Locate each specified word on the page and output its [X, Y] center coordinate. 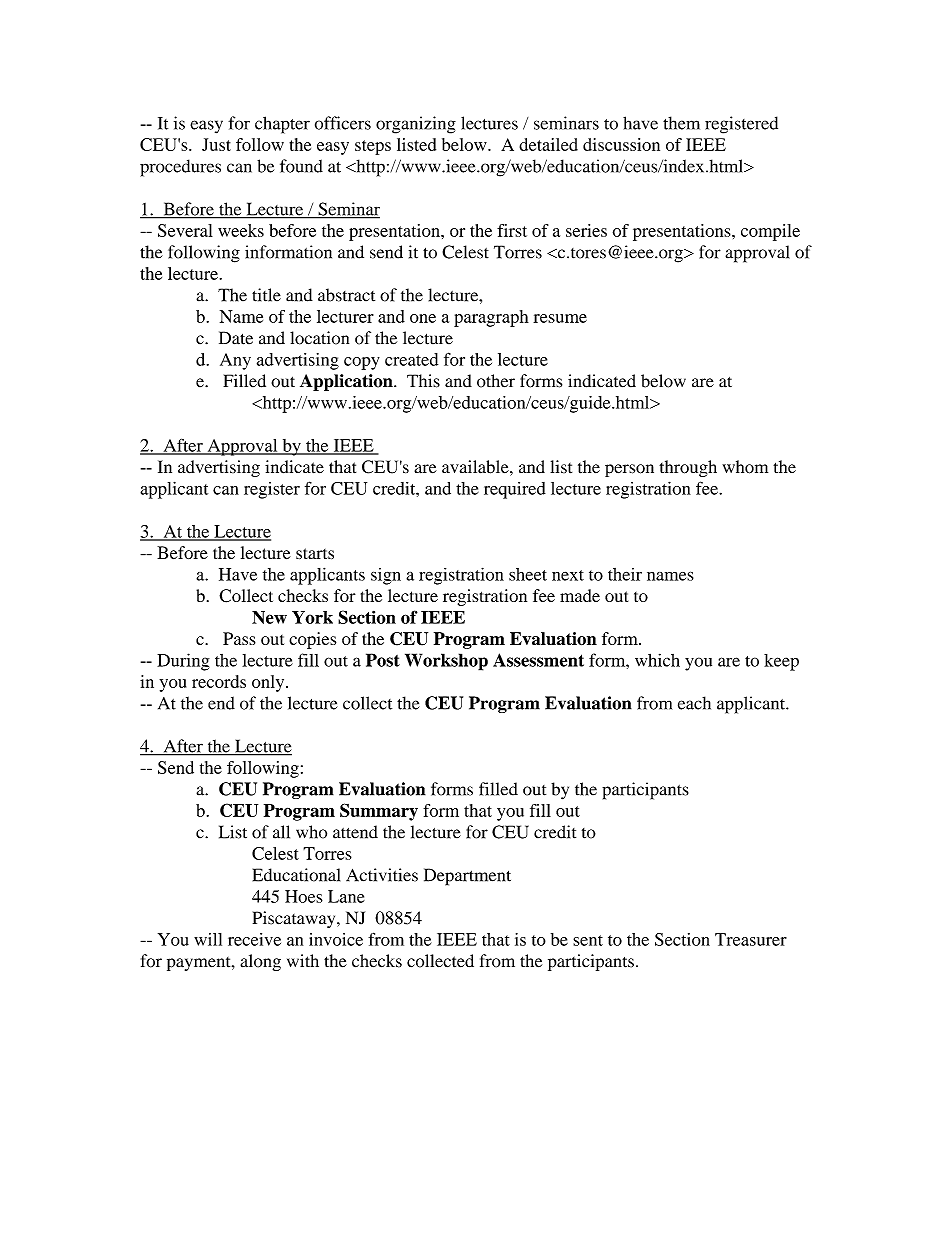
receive [254, 939]
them [681, 123]
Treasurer [751, 939]
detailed [548, 144]
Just [216, 144]
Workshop [446, 662]
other [496, 381]
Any [235, 361]
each [694, 703]
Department [467, 877]
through [688, 468]
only [269, 683]
